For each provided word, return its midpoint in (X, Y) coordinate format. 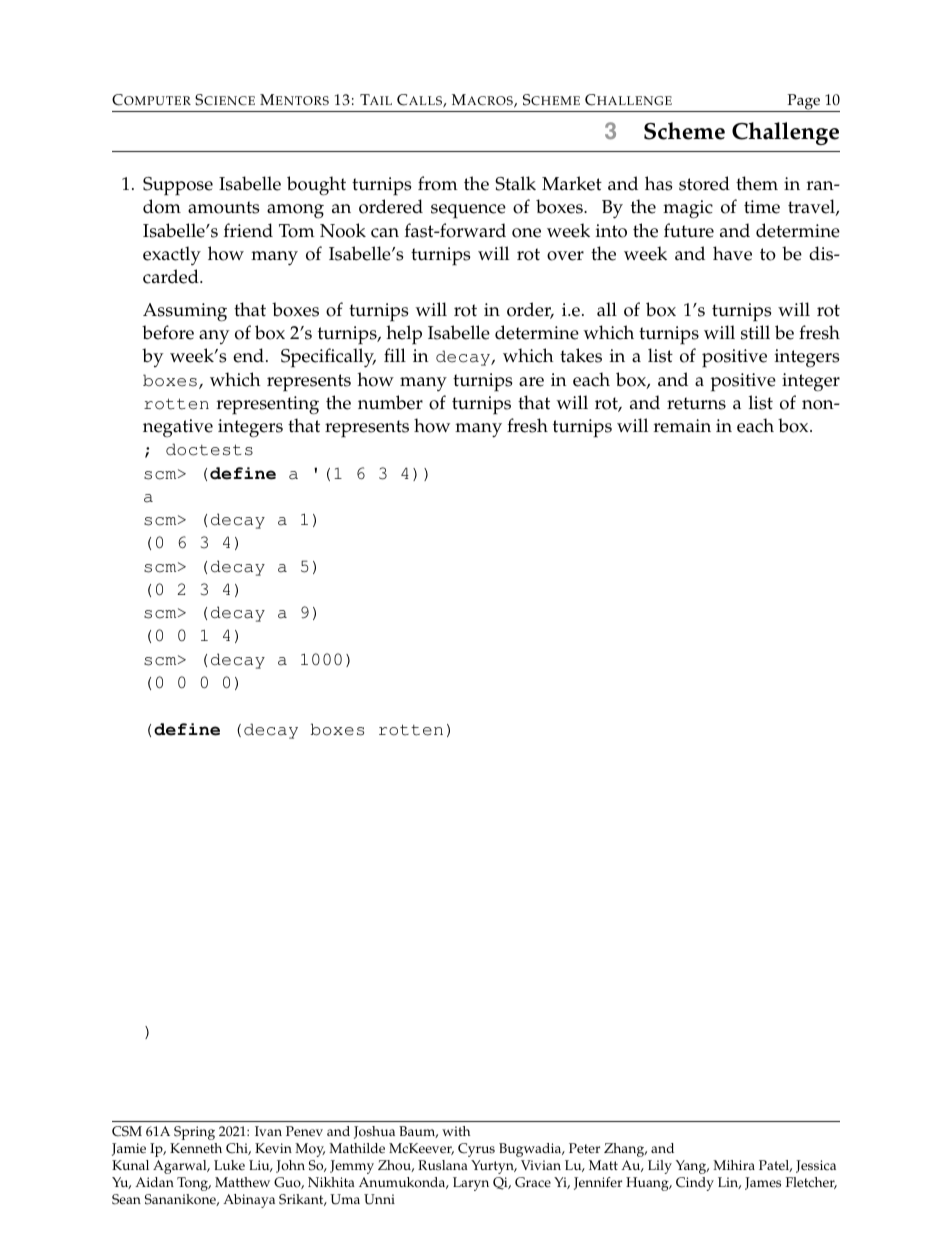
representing (268, 405)
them (757, 183)
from (438, 183)
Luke (229, 1165)
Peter (584, 1148)
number (390, 402)
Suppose (178, 186)
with (456, 1131)
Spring (194, 1133)
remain (682, 426)
